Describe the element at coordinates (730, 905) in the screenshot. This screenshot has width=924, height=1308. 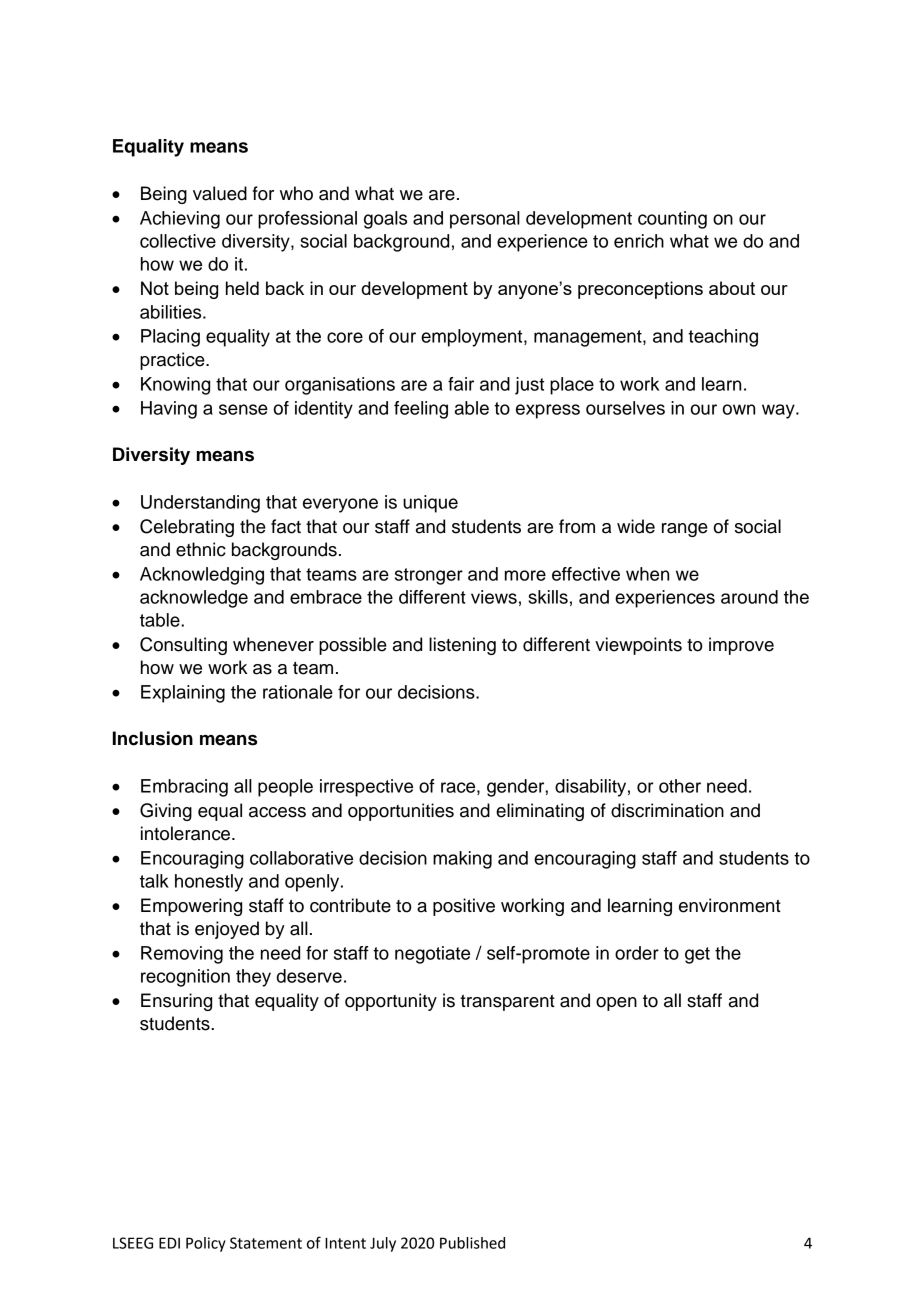
I see `environment` at that location.
